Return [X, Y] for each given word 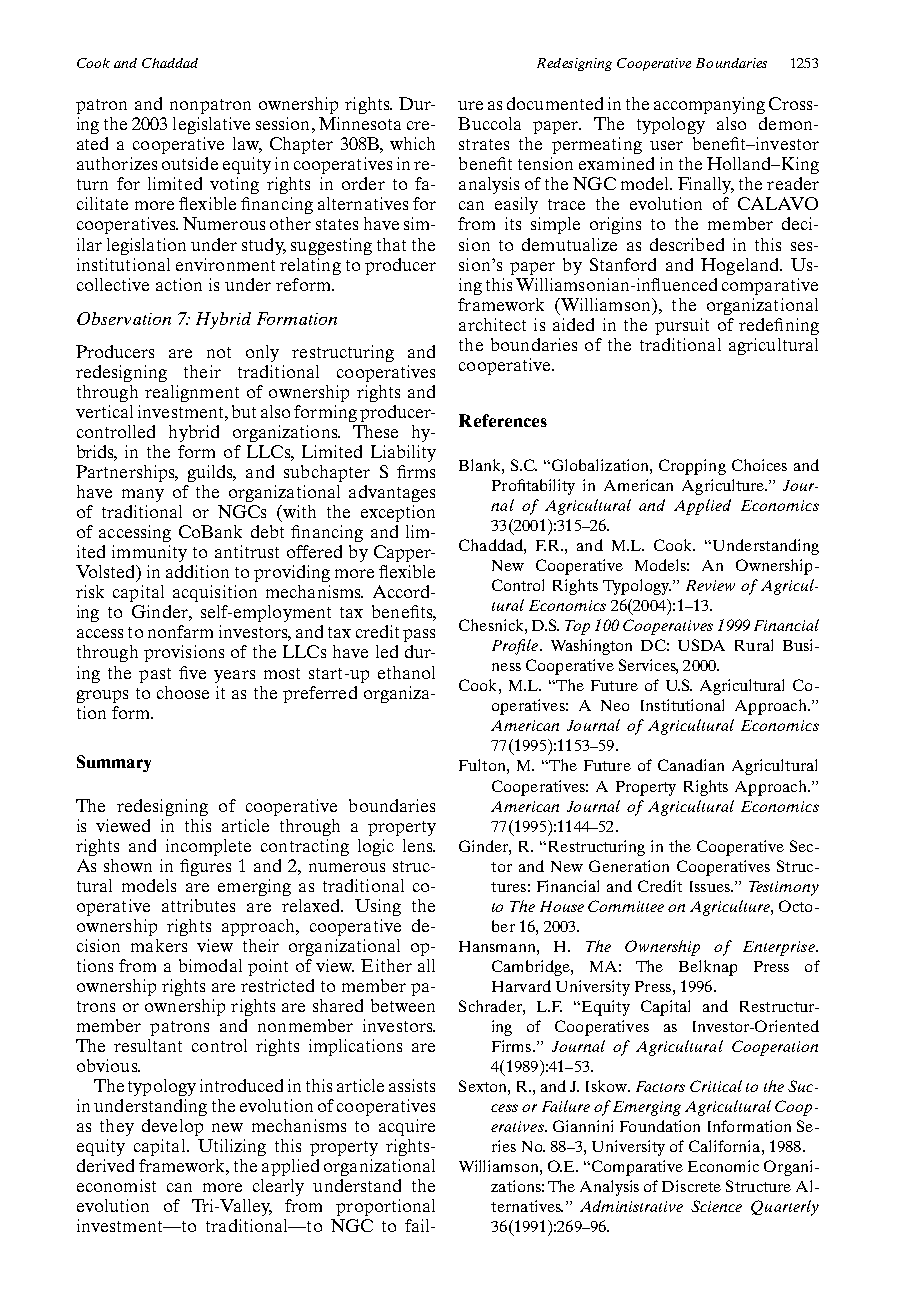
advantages [392, 493]
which [412, 143]
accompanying [709, 105]
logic [376, 847]
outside [190, 163]
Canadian [691, 765]
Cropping [692, 467]
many [143, 495]
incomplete [208, 847]
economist [116, 1185]
